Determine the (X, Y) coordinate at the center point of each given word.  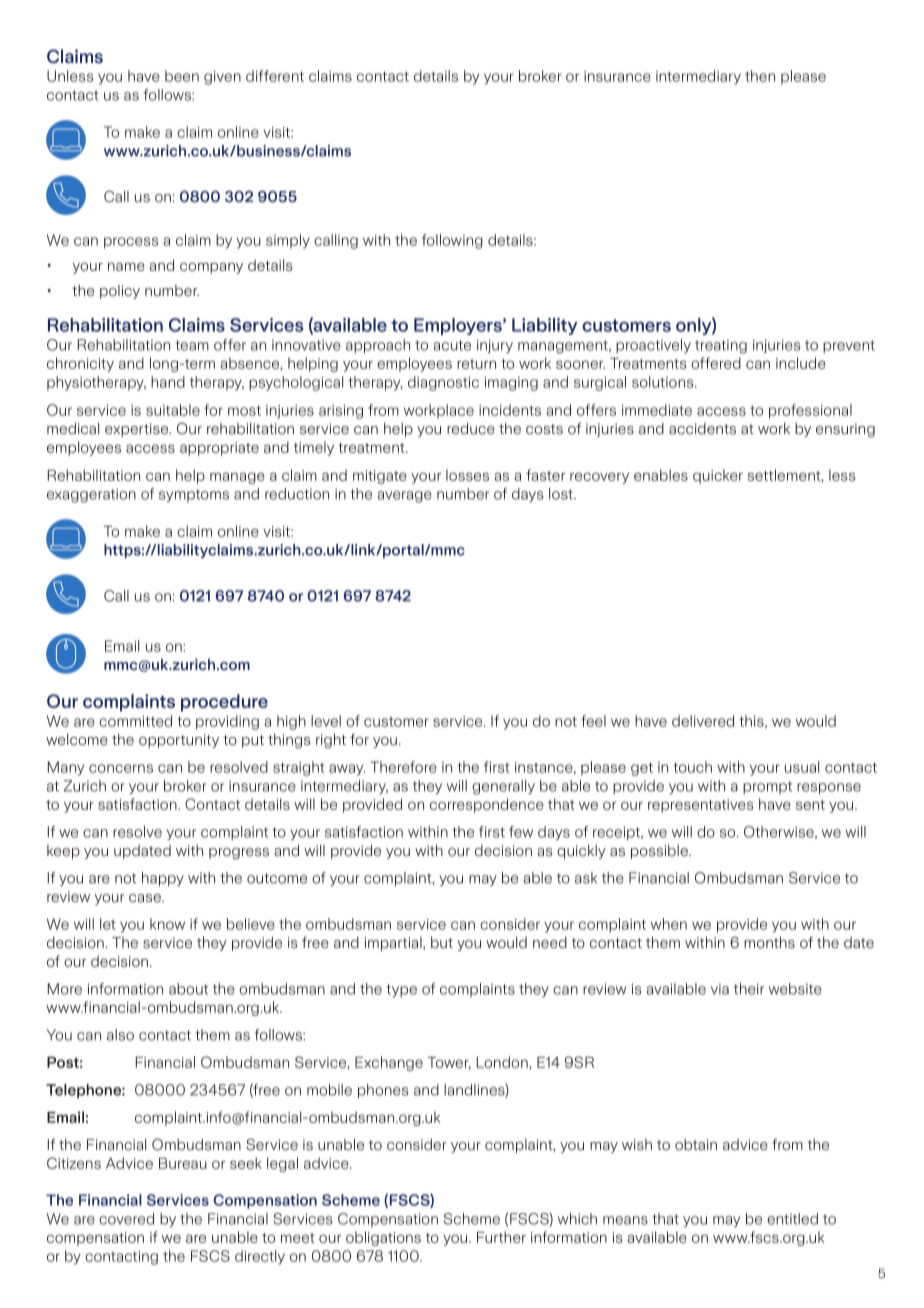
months (769, 942)
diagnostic (443, 383)
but (442, 943)
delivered (703, 721)
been (182, 76)
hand (168, 382)
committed (135, 721)
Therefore (403, 767)
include (801, 363)
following (452, 241)
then (760, 76)
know (167, 924)
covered (126, 1219)
